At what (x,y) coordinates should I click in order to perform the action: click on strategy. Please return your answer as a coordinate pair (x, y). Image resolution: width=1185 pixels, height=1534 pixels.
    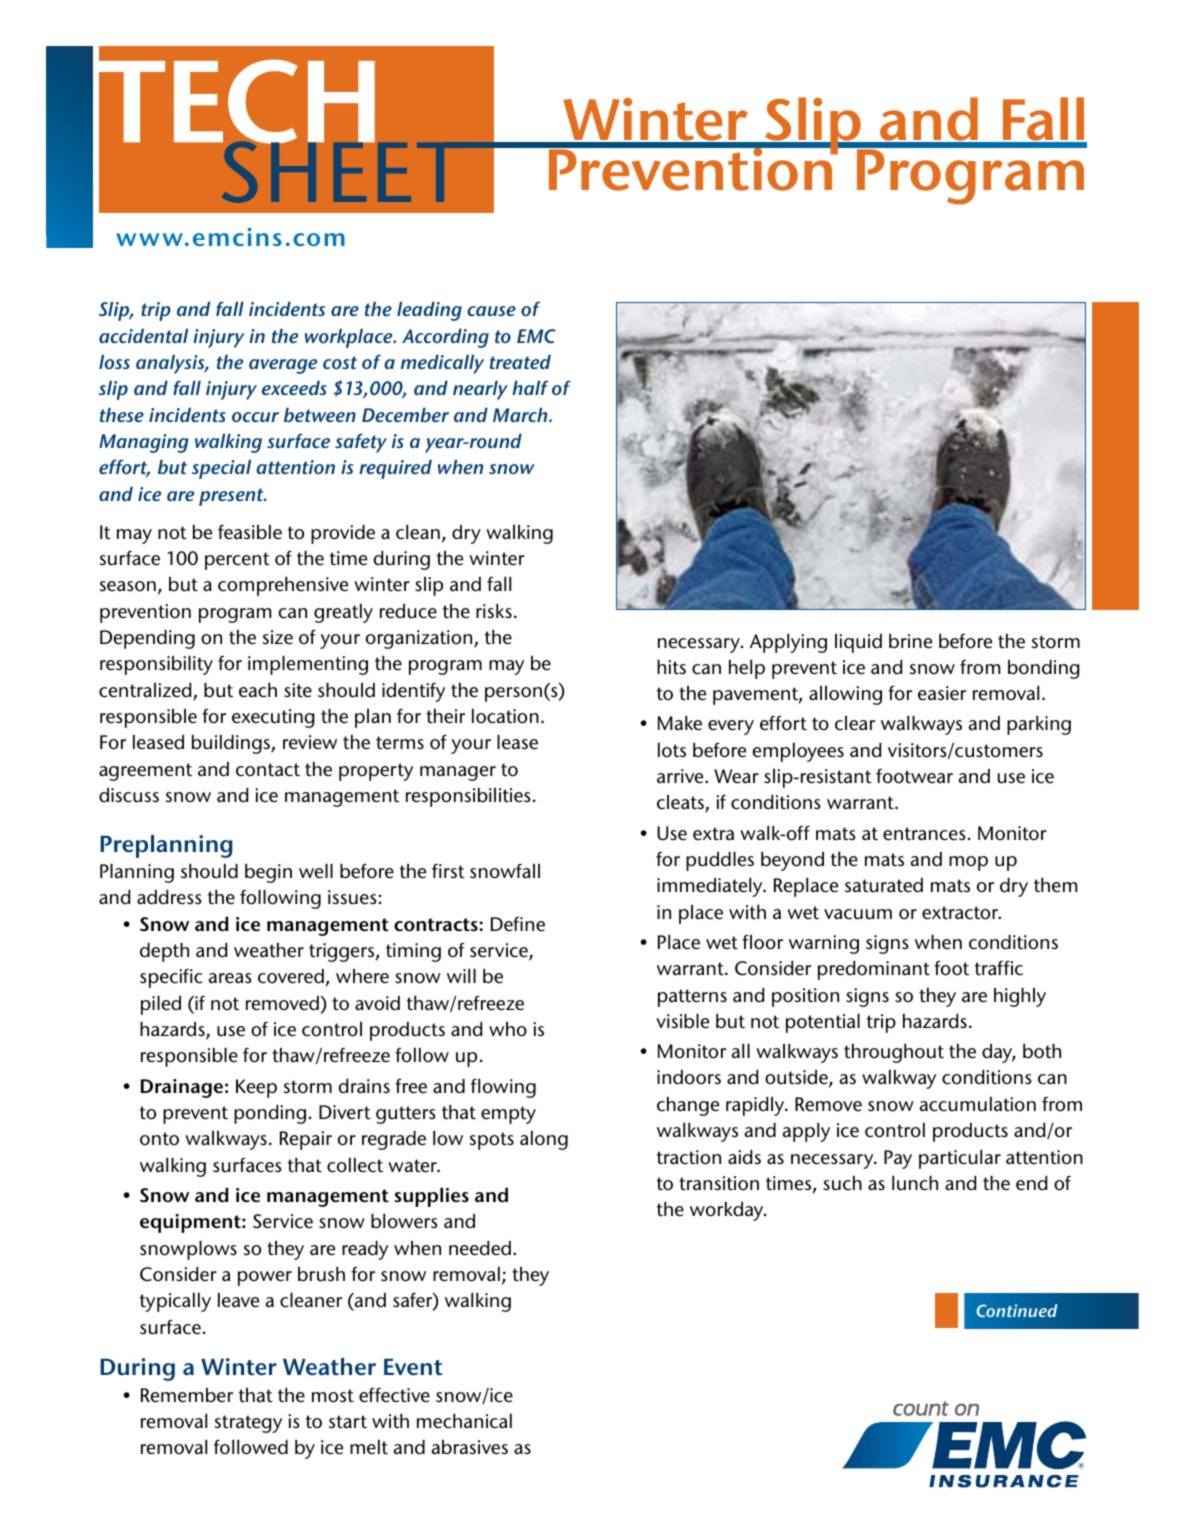
    Looking at the image, I should click on (248, 1424).
